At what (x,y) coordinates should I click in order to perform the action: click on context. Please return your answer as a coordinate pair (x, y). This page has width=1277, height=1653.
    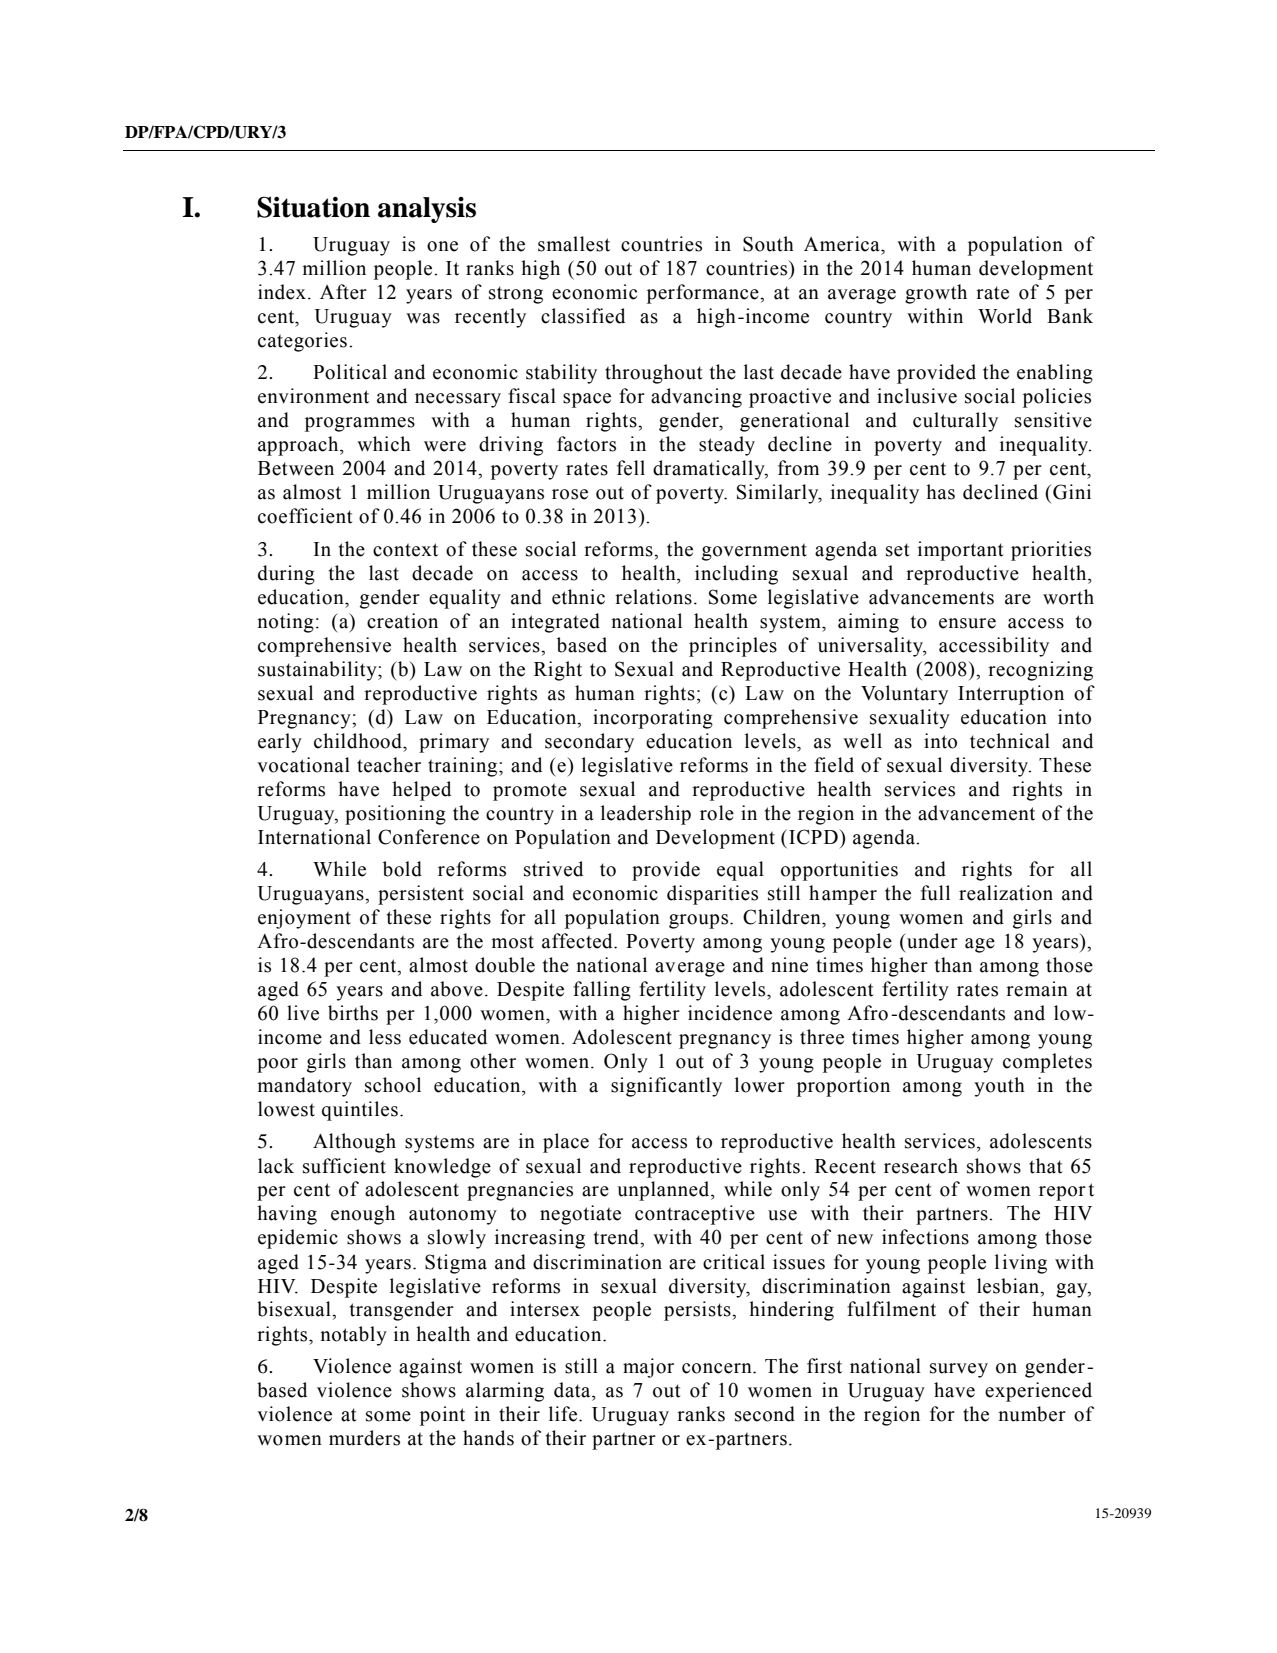
    Looking at the image, I should click on (405, 550).
